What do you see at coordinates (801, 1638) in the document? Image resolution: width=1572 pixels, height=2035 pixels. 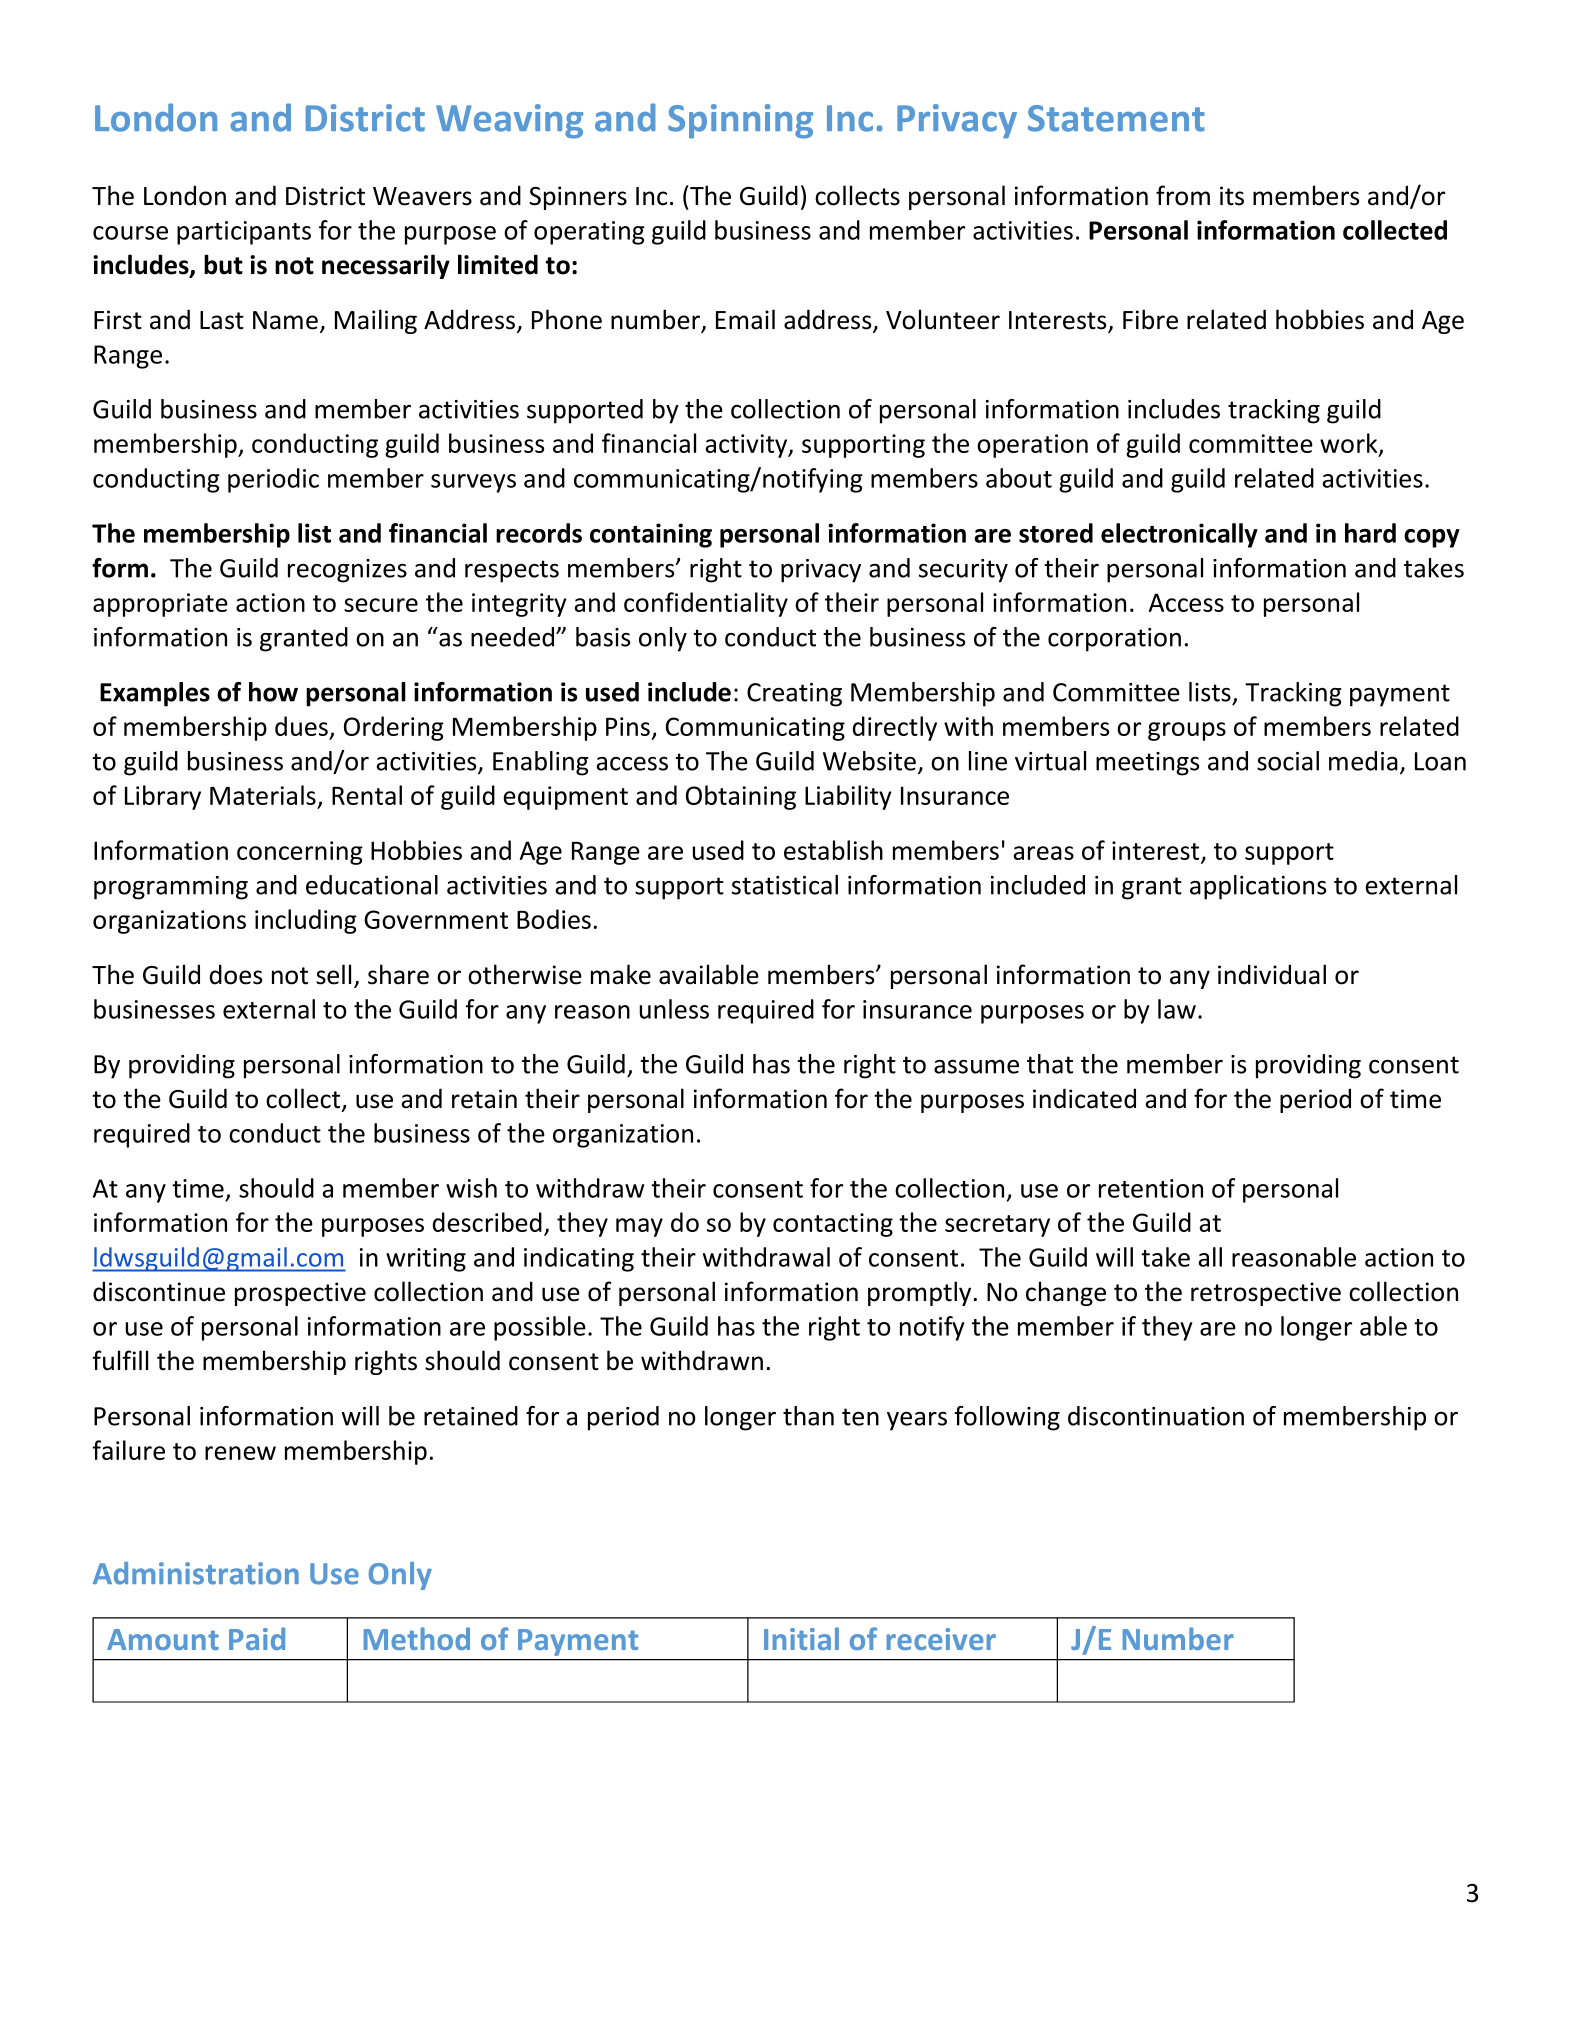 I see `Initial` at bounding box center [801, 1638].
